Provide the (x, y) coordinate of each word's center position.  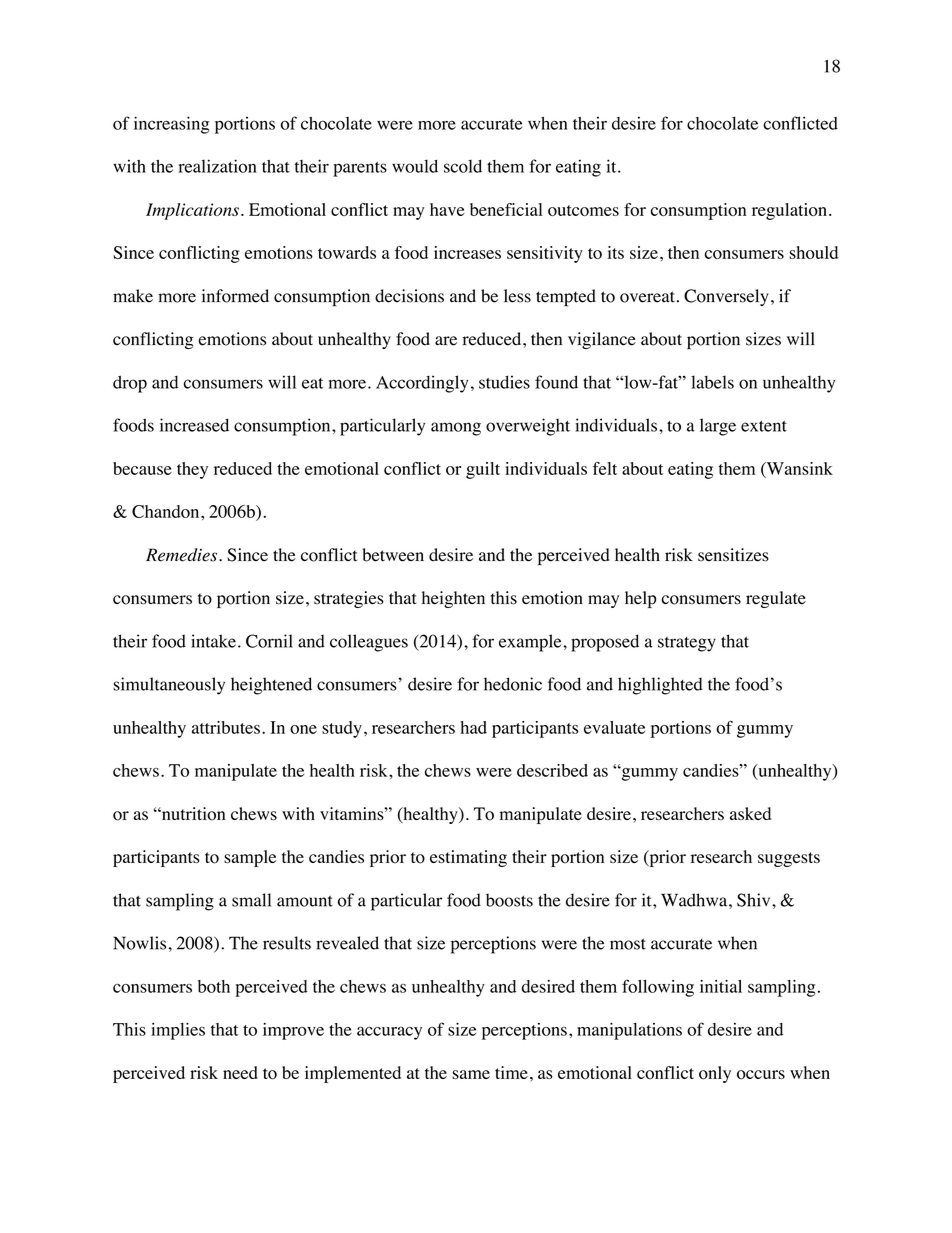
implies (178, 1031)
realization (217, 166)
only (715, 1074)
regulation (789, 211)
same (471, 1074)
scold (463, 166)
